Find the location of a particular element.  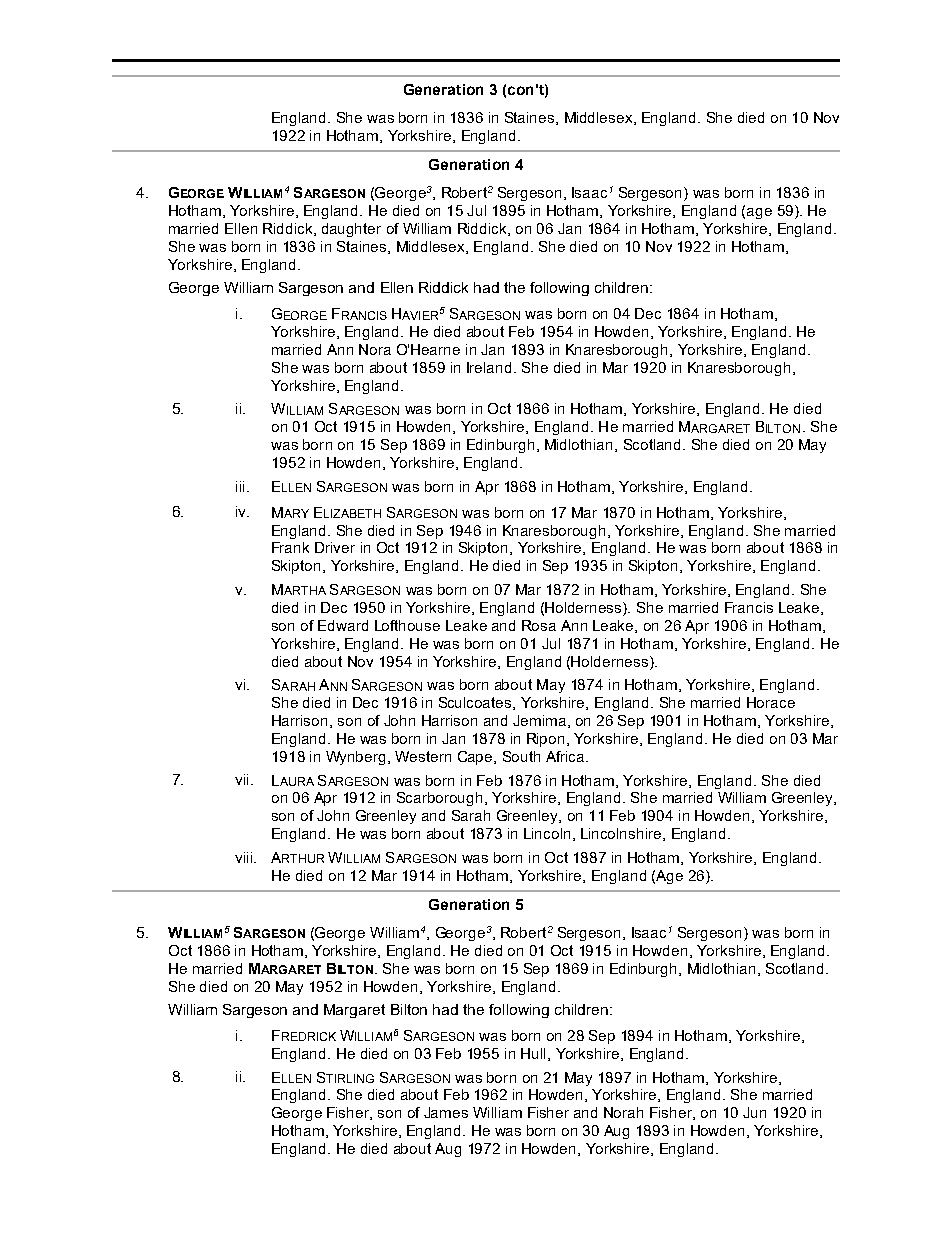

Western is located at coordinates (423, 756).
